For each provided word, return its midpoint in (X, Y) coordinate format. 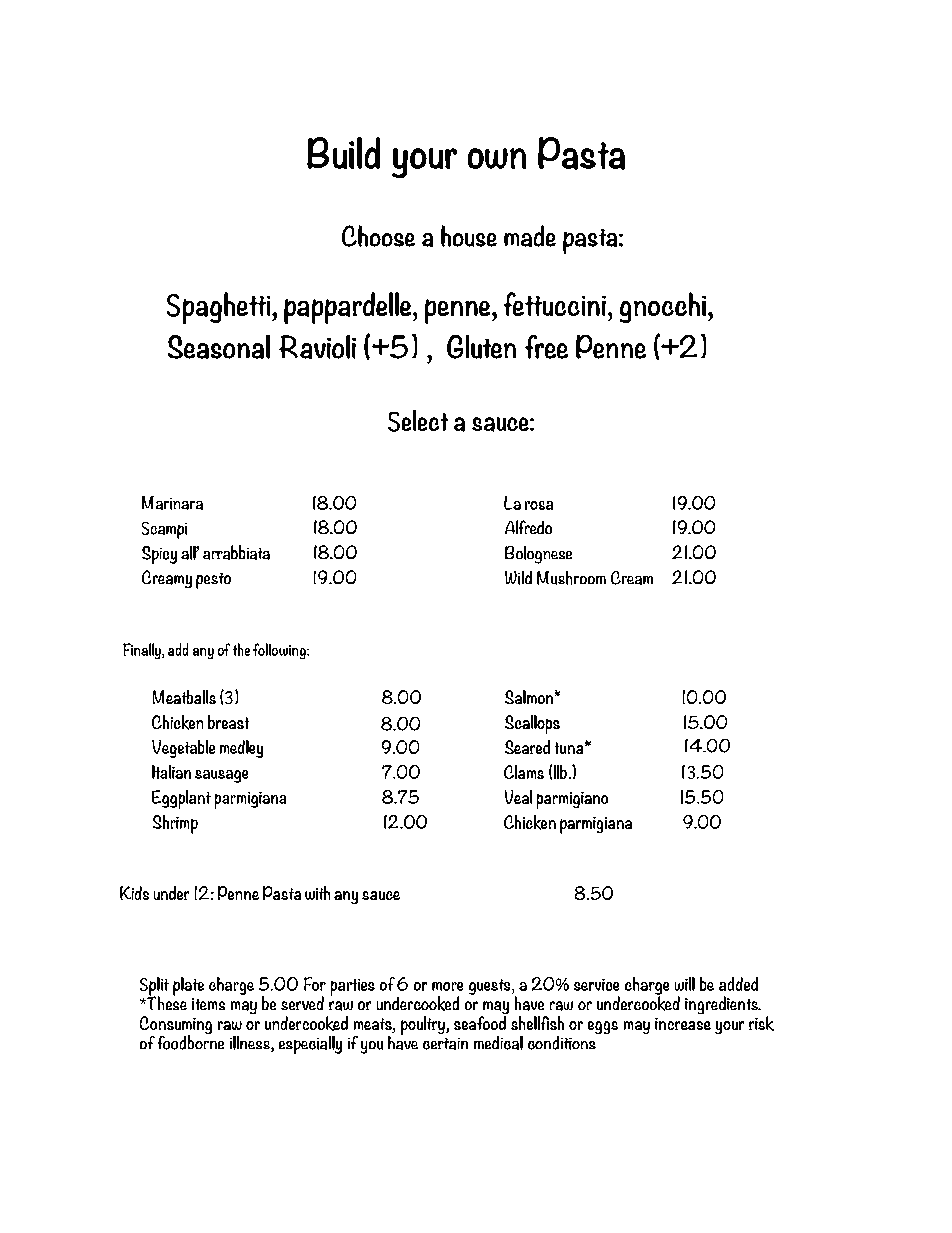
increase (683, 1024)
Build (343, 153)
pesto (213, 581)
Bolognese (538, 555)
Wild (518, 578)
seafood (481, 1021)
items (208, 1004)
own (497, 158)
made (530, 236)
